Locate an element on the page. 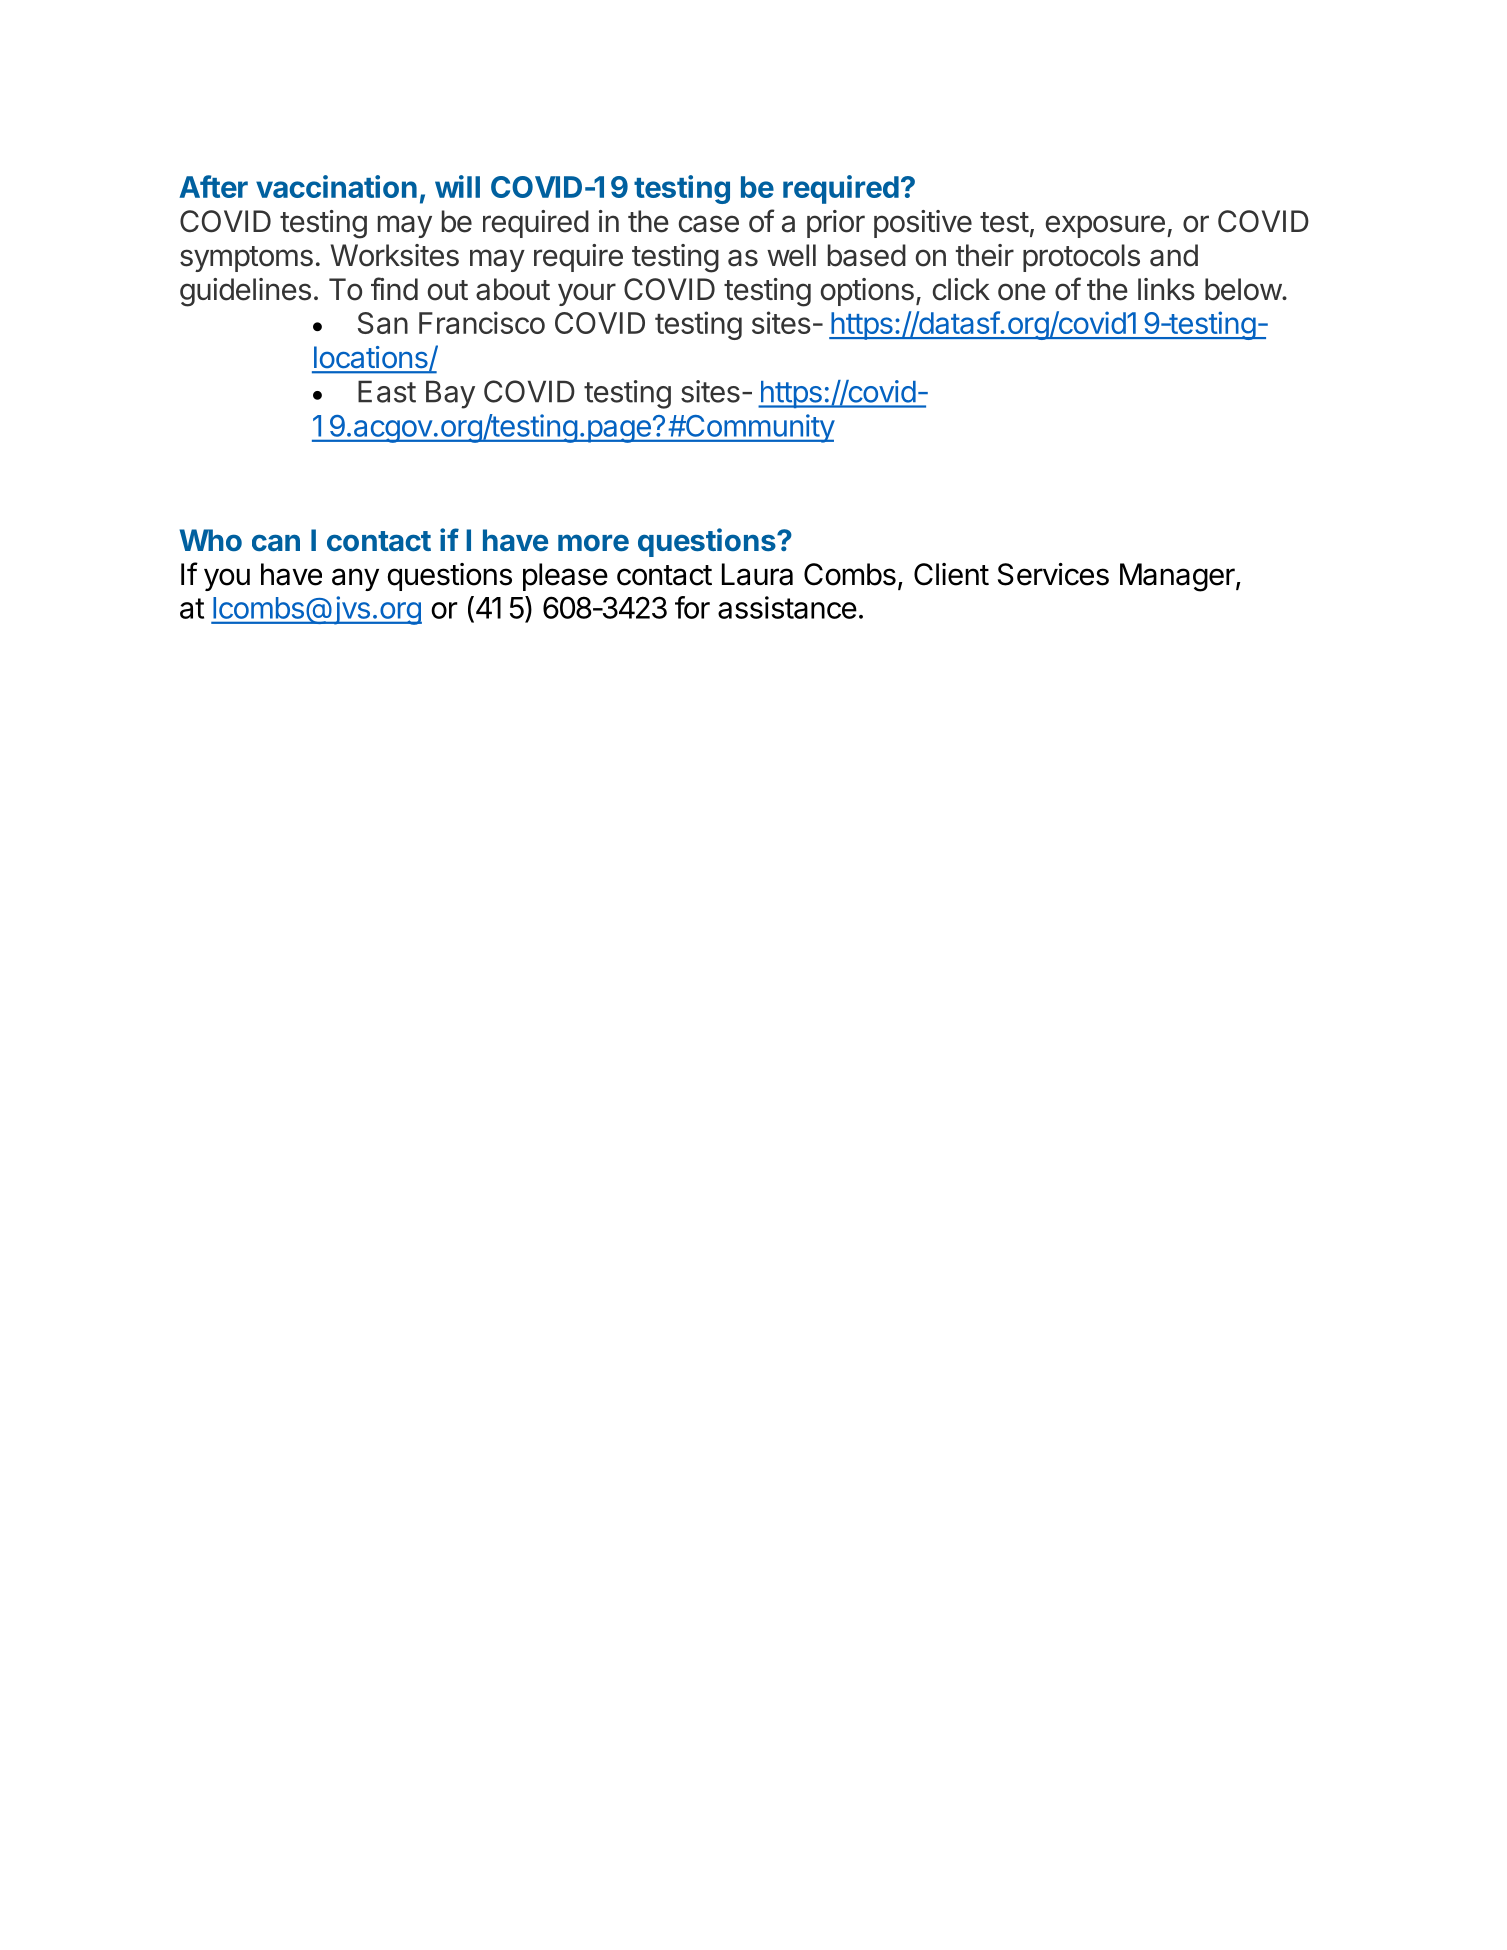 This document has height=1950, width=1507. Bay is located at coordinates (450, 394).
